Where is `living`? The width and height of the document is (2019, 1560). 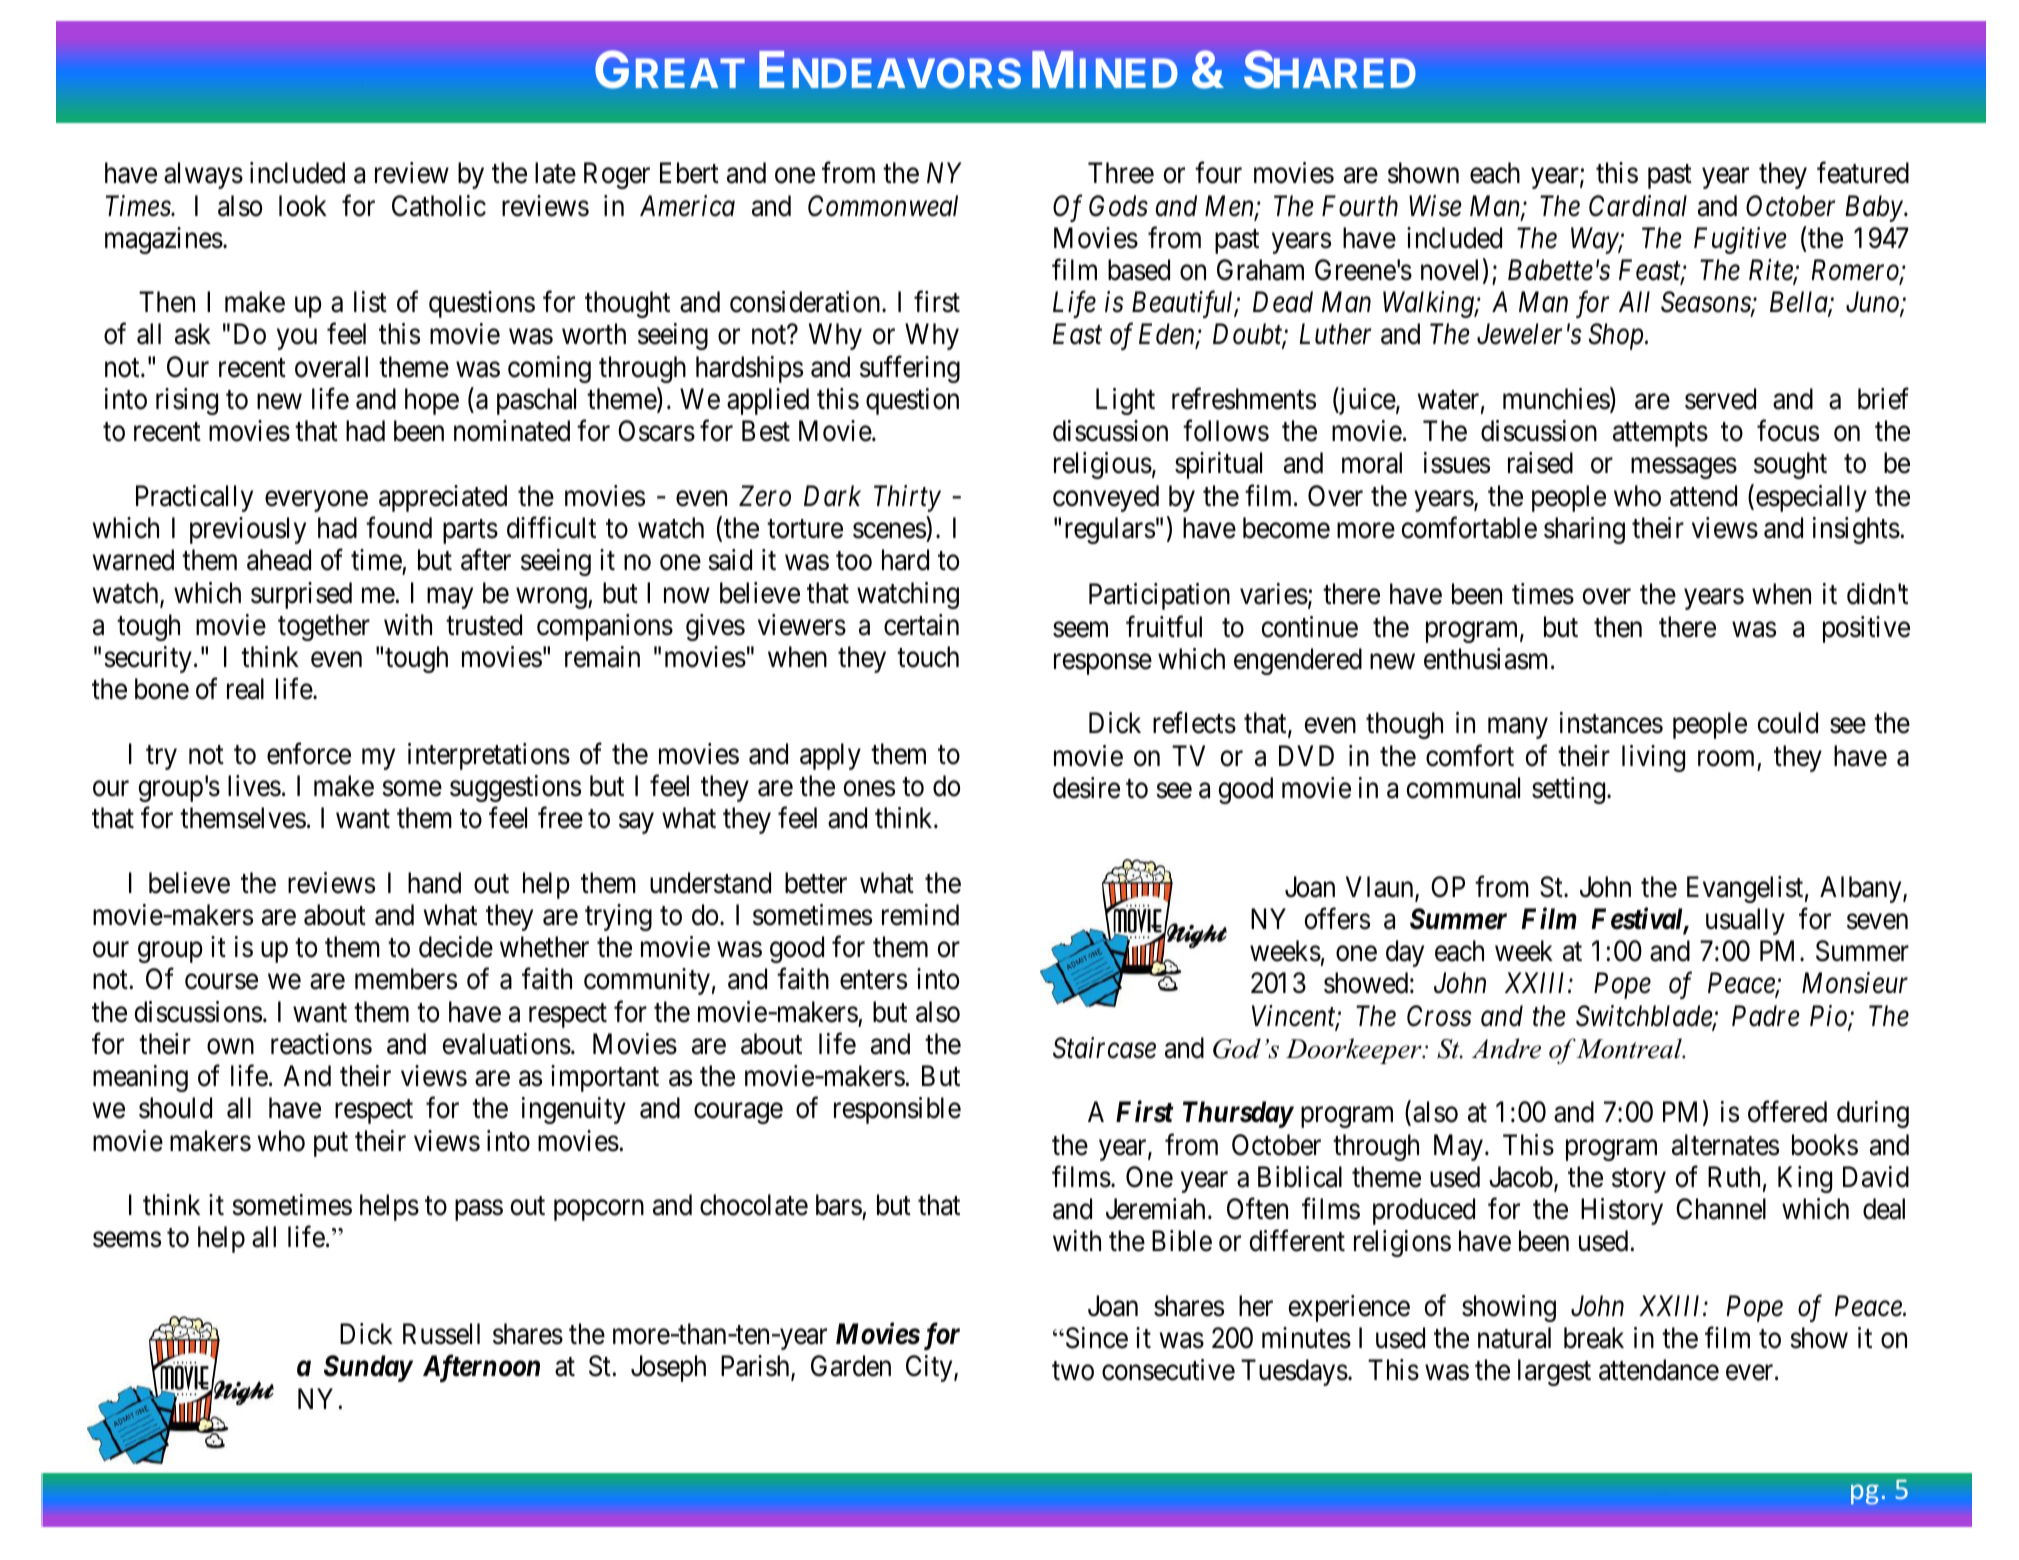
living is located at coordinates (1653, 758).
